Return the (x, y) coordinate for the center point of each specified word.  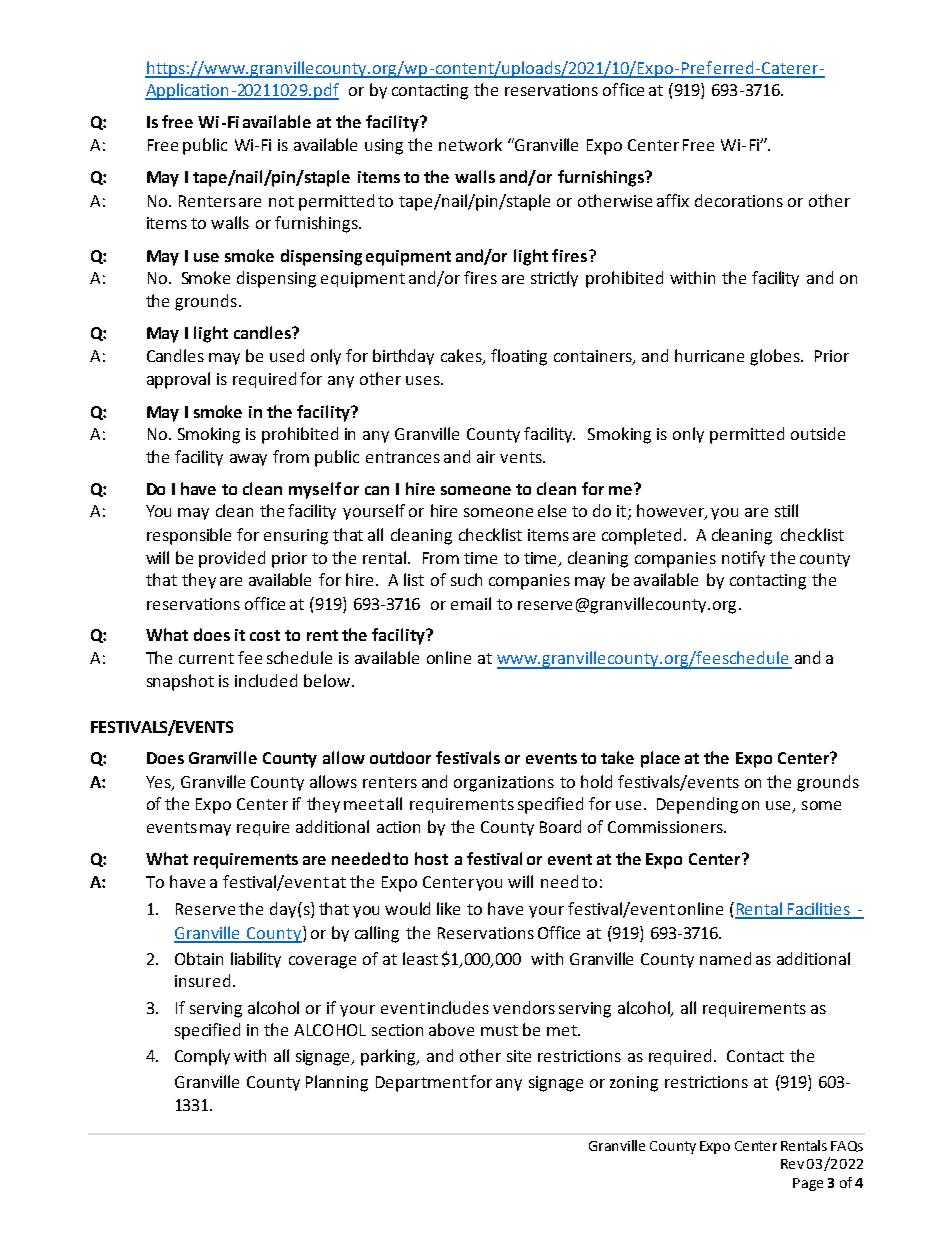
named (725, 958)
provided (232, 559)
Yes (159, 783)
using (384, 147)
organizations (504, 784)
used (287, 355)
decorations (739, 200)
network (470, 144)
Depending (697, 805)
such (466, 579)
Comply (202, 1057)
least (420, 958)
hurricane (709, 355)
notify (743, 559)
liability (256, 960)
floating (519, 357)
